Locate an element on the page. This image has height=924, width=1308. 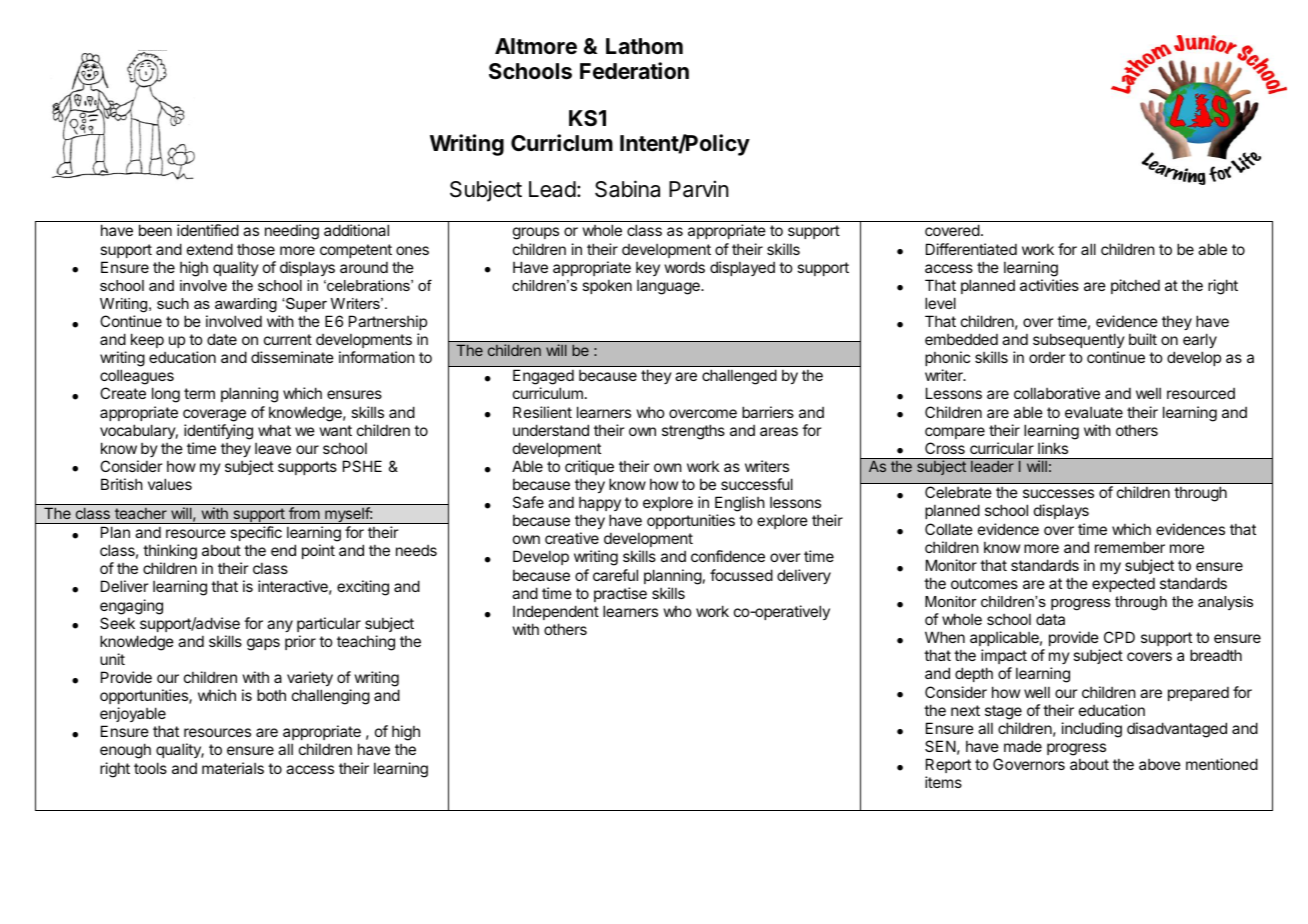
Sabina is located at coordinates (627, 189).
